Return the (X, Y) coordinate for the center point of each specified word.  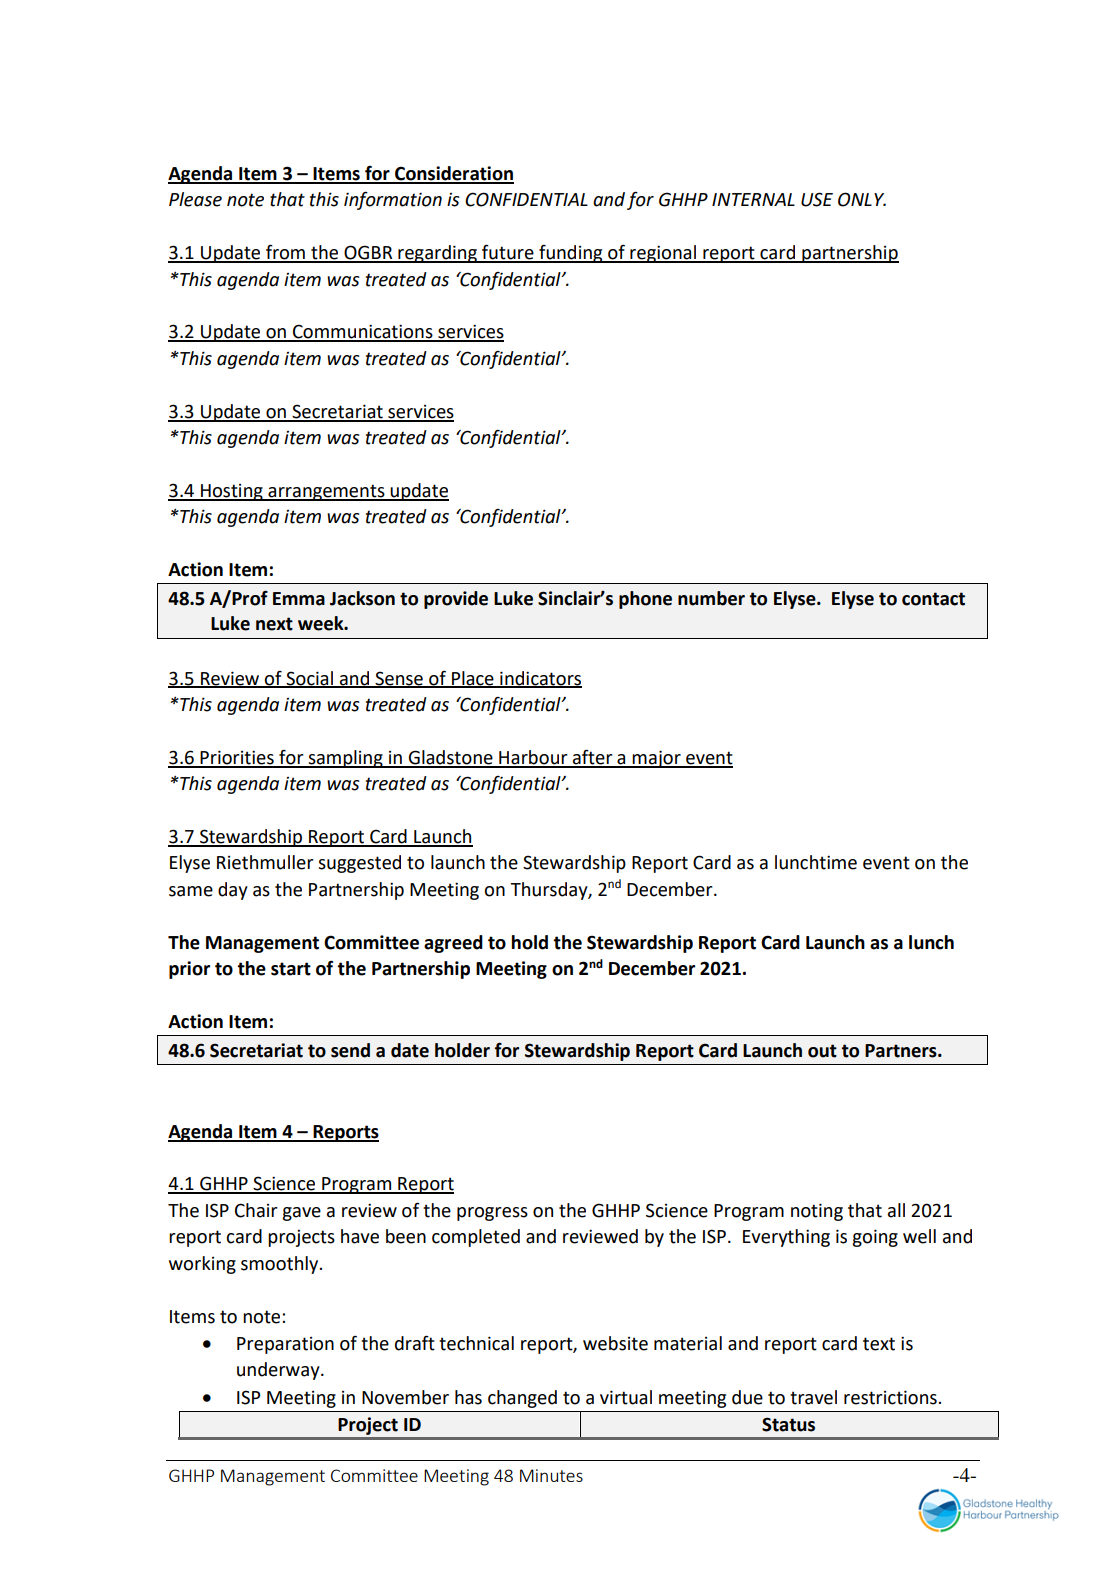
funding (571, 254)
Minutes (551, 1475)
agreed (453, 944)
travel (813, 1397)
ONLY (862, 199)
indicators (540, 679)
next (274, 624)
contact (933, 599)
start (291, 969)
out (822, 1051)
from (285, 253)
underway (279, 1371)
